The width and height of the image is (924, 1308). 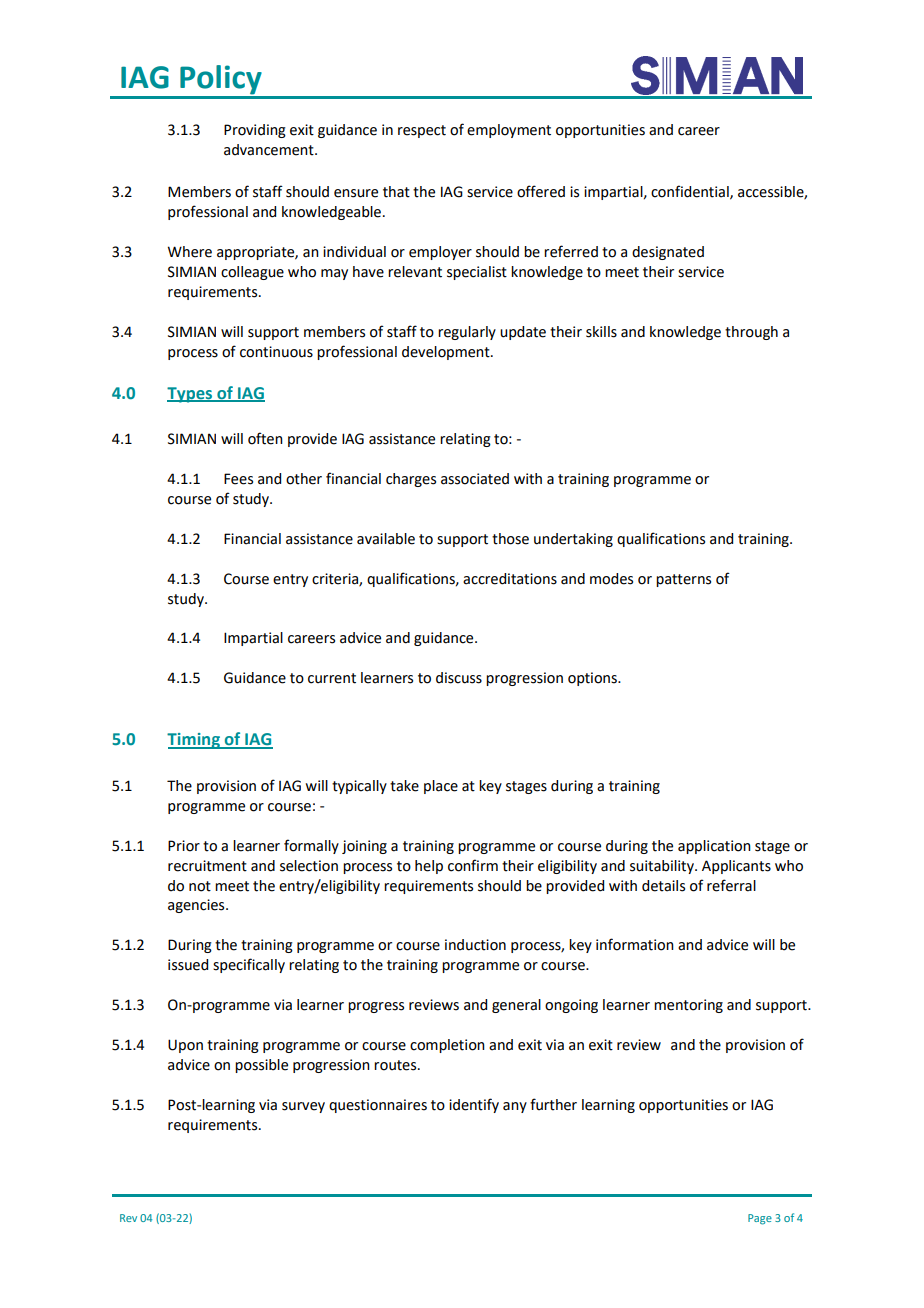 What do you see at coordinates (270, 150) in the image?
I see `advancement` at bounding box center [270, 150].
